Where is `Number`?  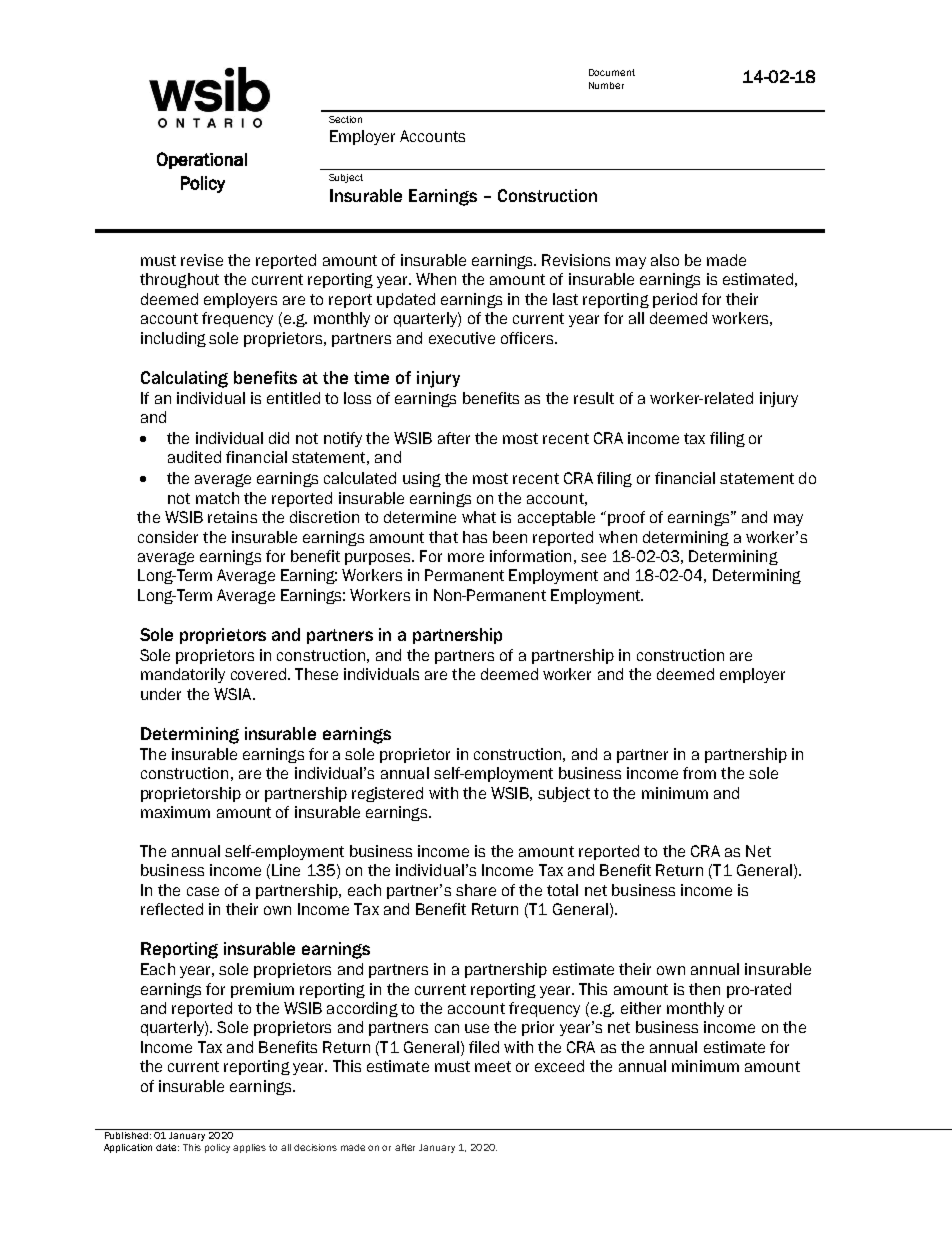
Number is located at coordinates (606, 85).
